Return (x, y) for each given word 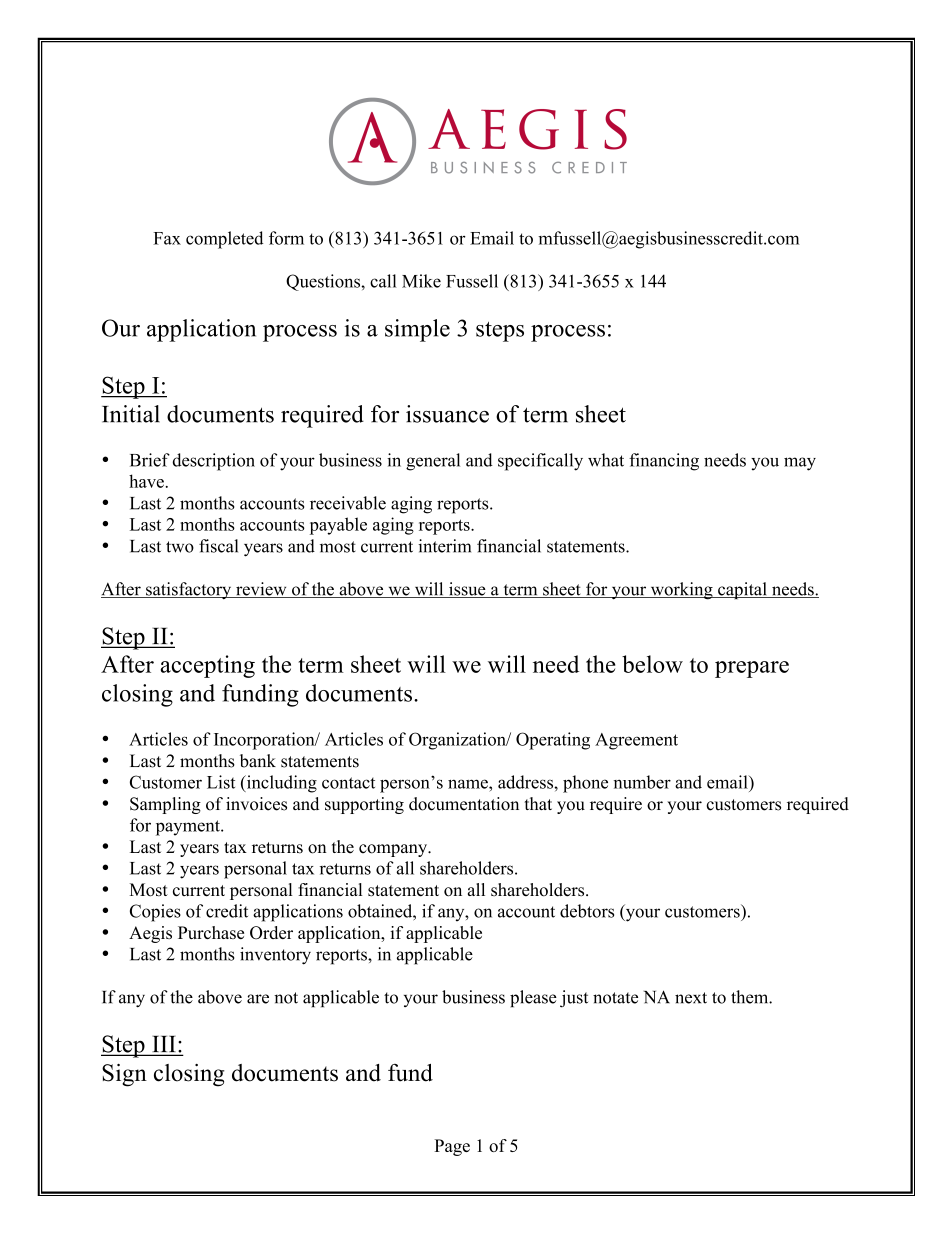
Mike (421, 281)
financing (664, 462)
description (214, 462)
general (433, 462)
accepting (208, 666)
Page (452, 1147)
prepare (752, 669)
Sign (124, 1075)
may (800, 464)
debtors (587, 911)
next (691, 998)
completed (224, 240)
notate (615, 998)
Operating (553, 741)
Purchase (211, 932)
